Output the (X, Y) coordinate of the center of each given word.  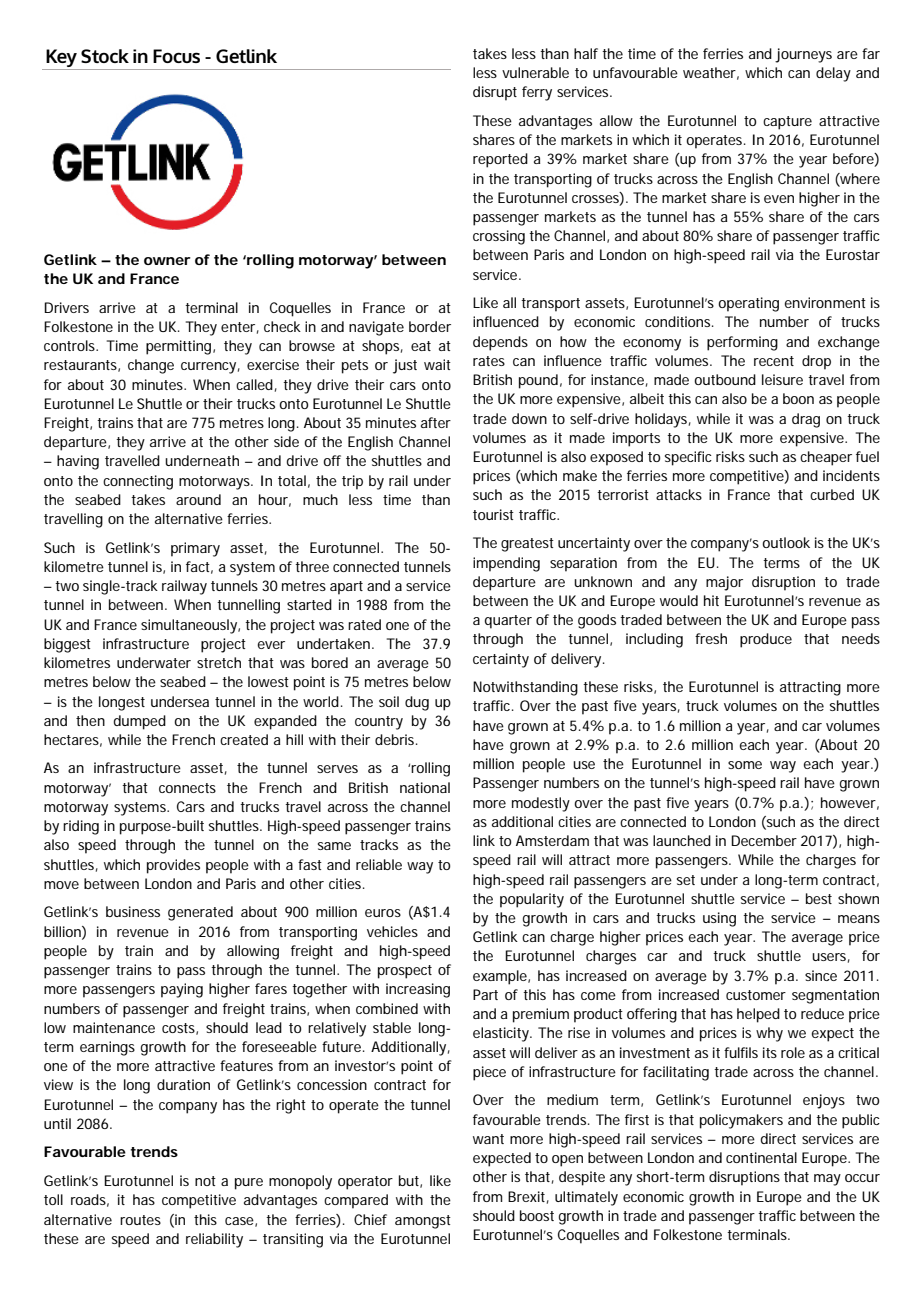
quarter (508, 622)
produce (766, 640)
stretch (219, 662)
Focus (176, 56)
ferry (537, 93)
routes (140, 1220)
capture (787, 123)
